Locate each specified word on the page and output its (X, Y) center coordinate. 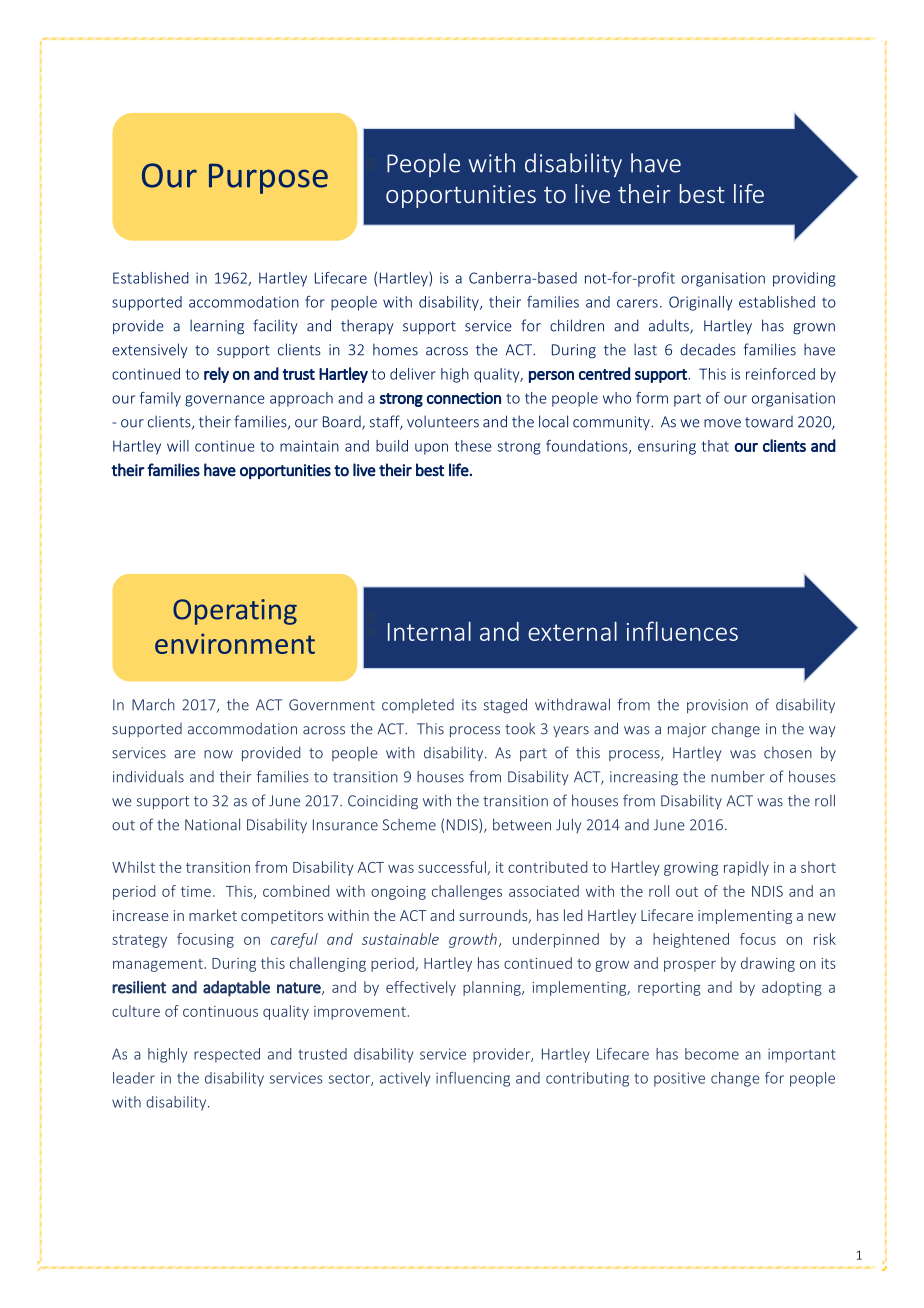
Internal (429, 631)
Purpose (268, 179)
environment (235, 643)
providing (804, 279)
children (577, 325)
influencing (473, 1079)
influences (682, 631)
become (712, 1054)
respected (227, 1055)
